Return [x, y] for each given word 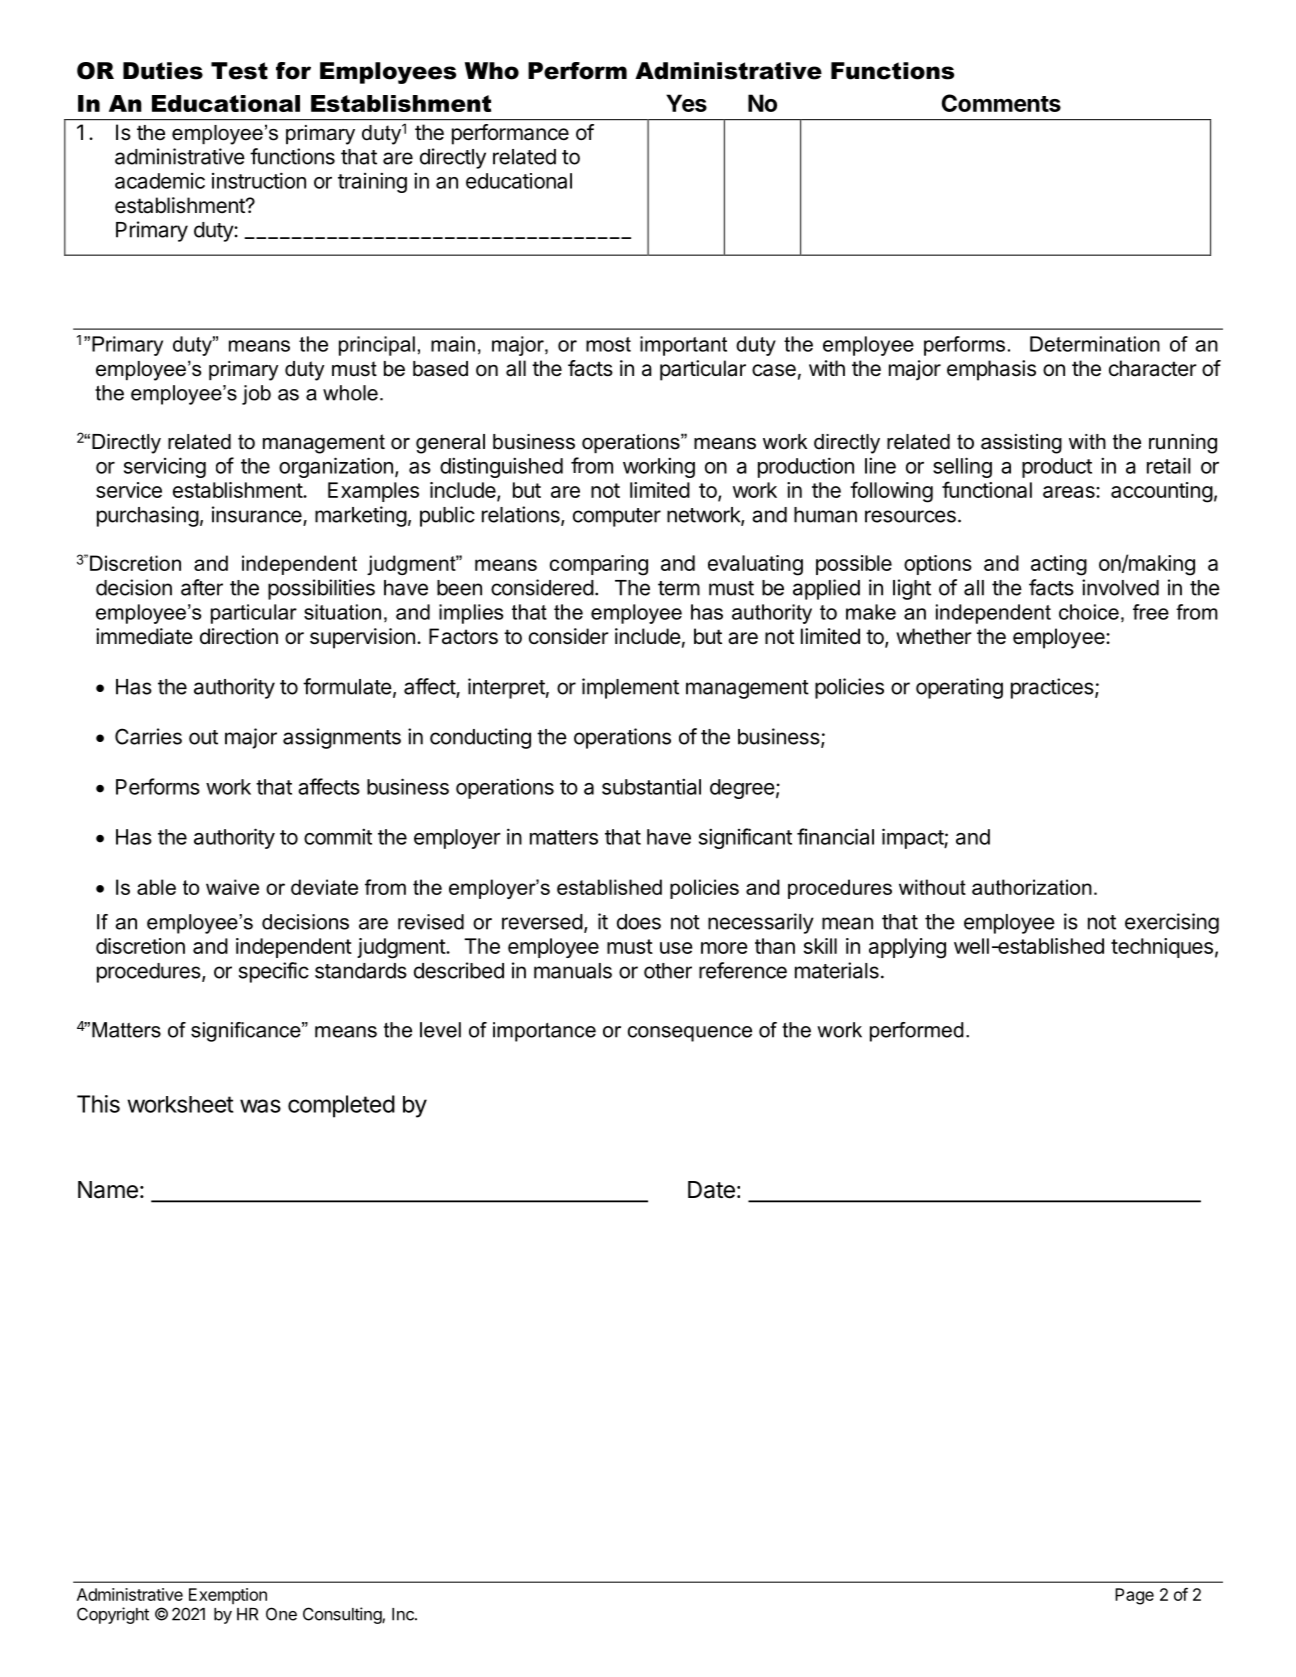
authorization [1032, 887]
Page [1134, 1596]
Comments [1001, 103]
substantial [651, 786]
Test [239, 71]
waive [232, 887]
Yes [686, 103]
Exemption [228, 1596]
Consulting [343, 1615]
